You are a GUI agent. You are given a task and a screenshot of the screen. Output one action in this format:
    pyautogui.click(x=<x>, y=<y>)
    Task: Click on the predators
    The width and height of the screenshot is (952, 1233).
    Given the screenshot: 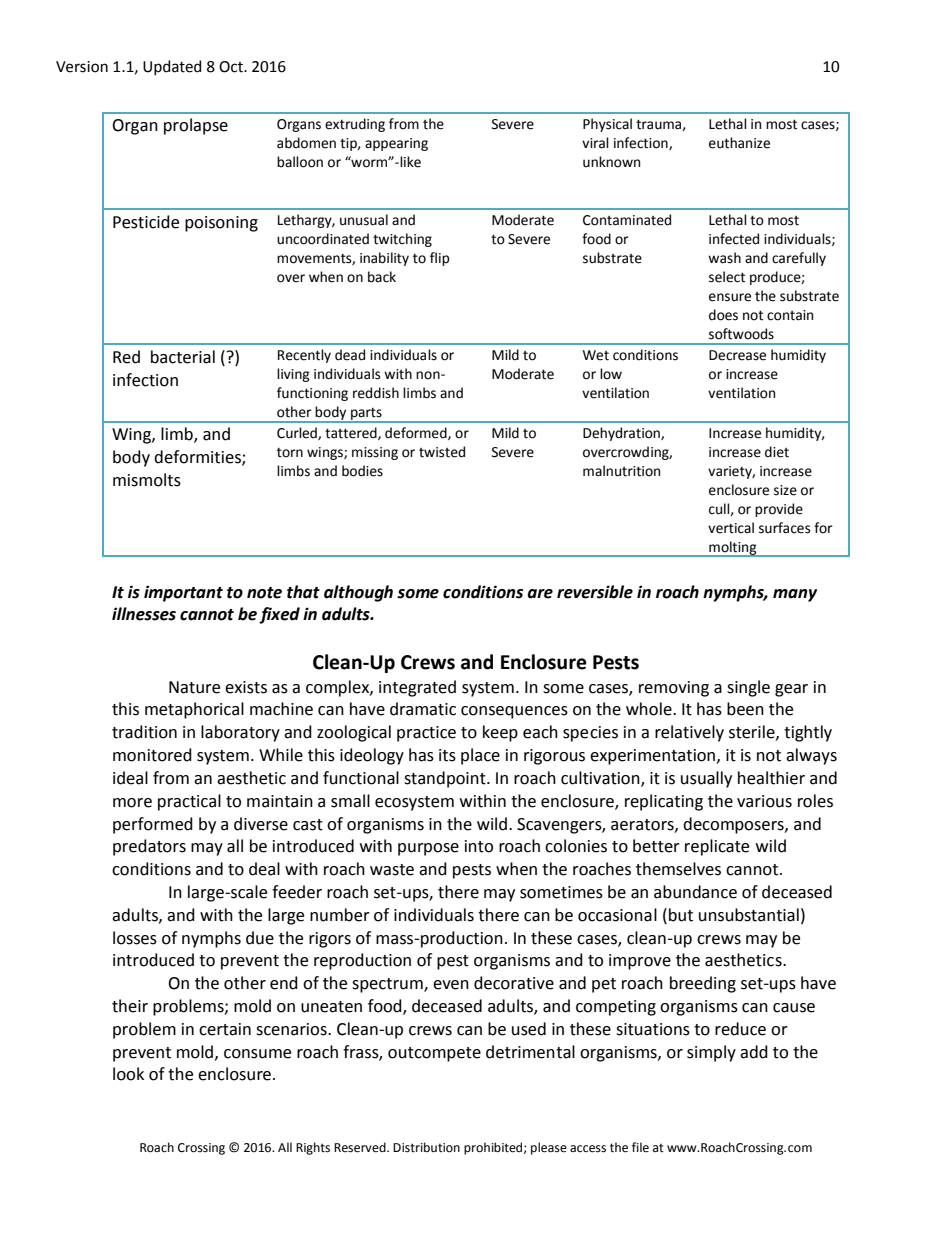 What is the action you would take?
    pyautogui.click(x=149, y=847)
